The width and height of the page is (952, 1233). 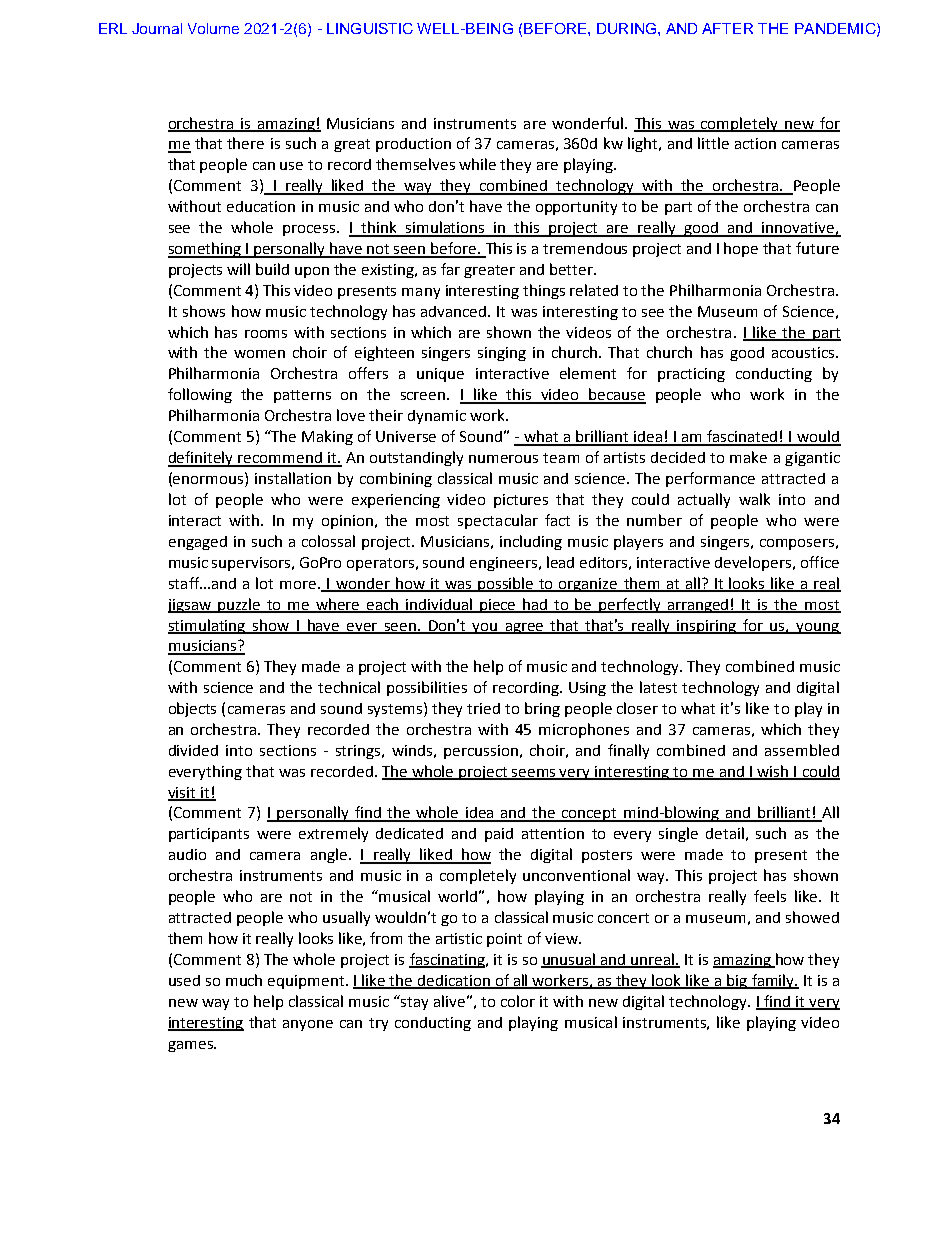 I want to click on percussion, so click(x=481, y=752).
